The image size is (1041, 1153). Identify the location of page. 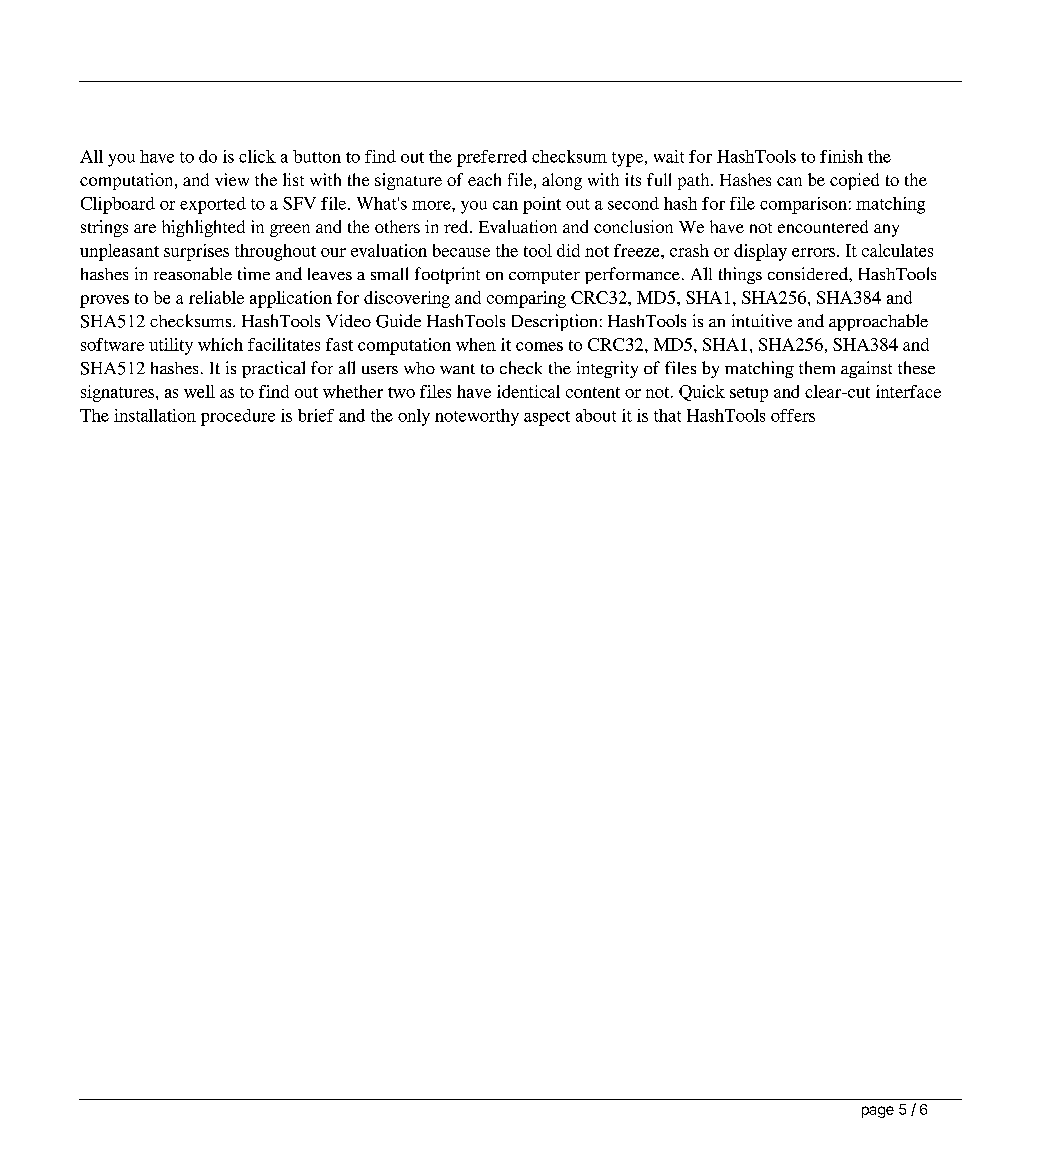
(878, 1112).
